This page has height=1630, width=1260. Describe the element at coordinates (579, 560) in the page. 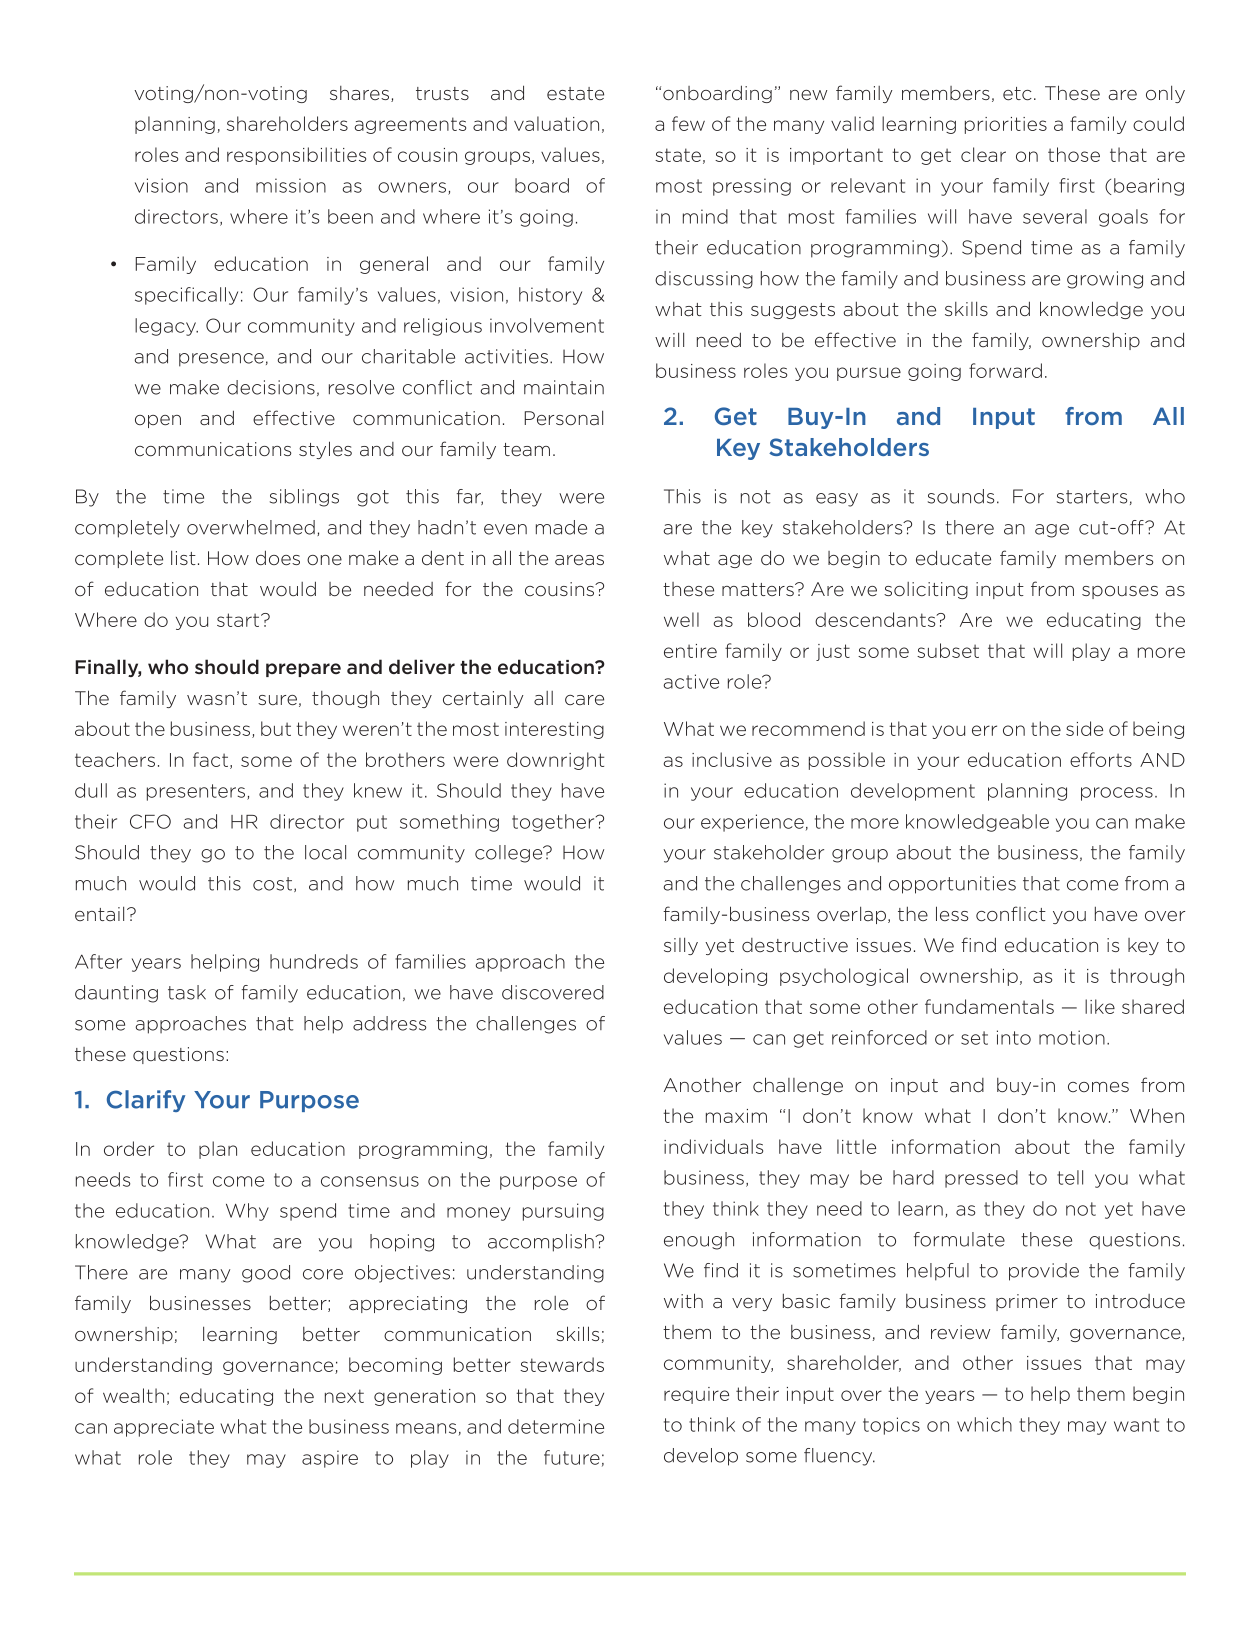

I see `areas` at that location.
